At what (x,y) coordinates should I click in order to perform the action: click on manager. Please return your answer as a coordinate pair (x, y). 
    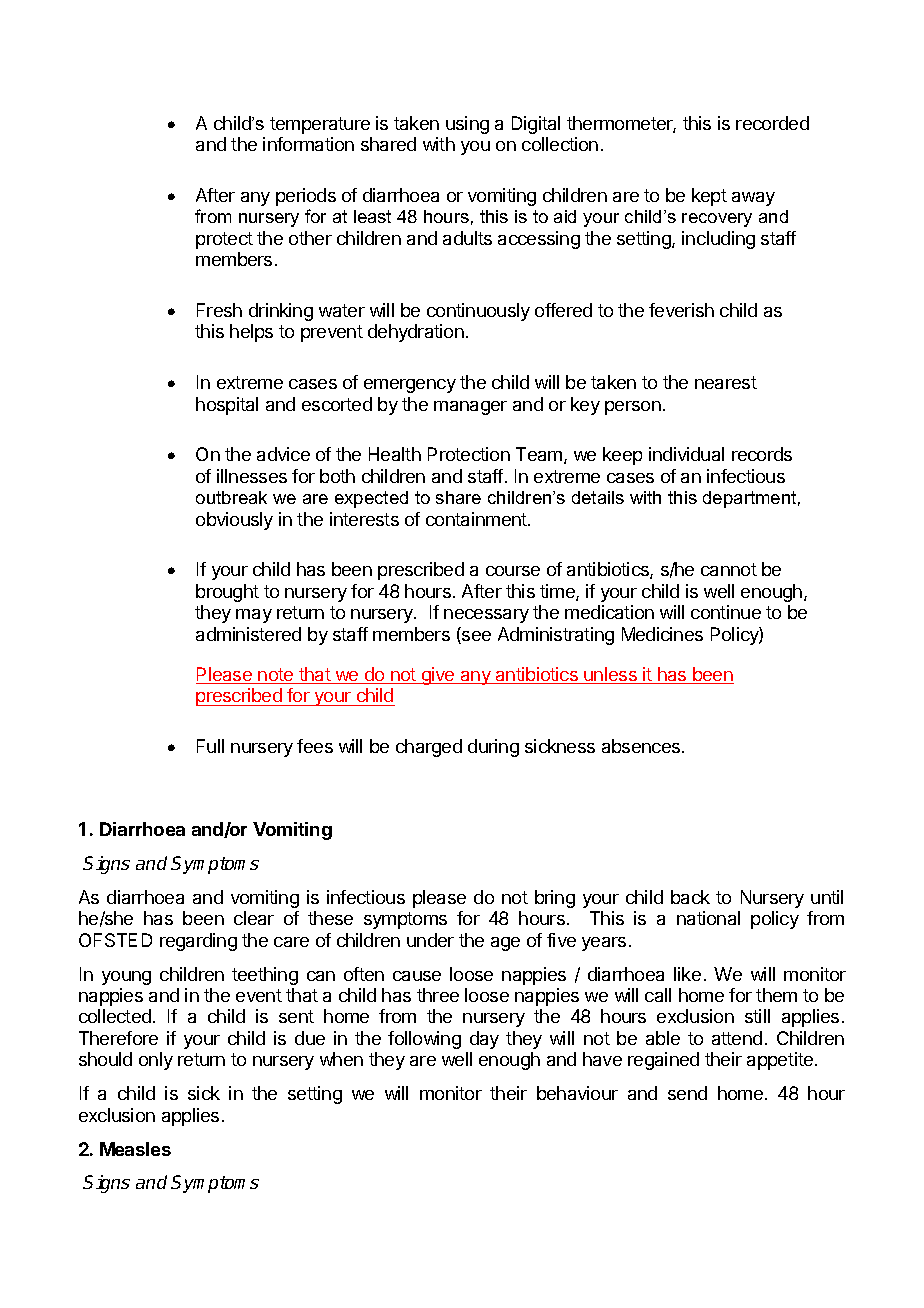
    Looking at the image, I should click on (470, 408).
